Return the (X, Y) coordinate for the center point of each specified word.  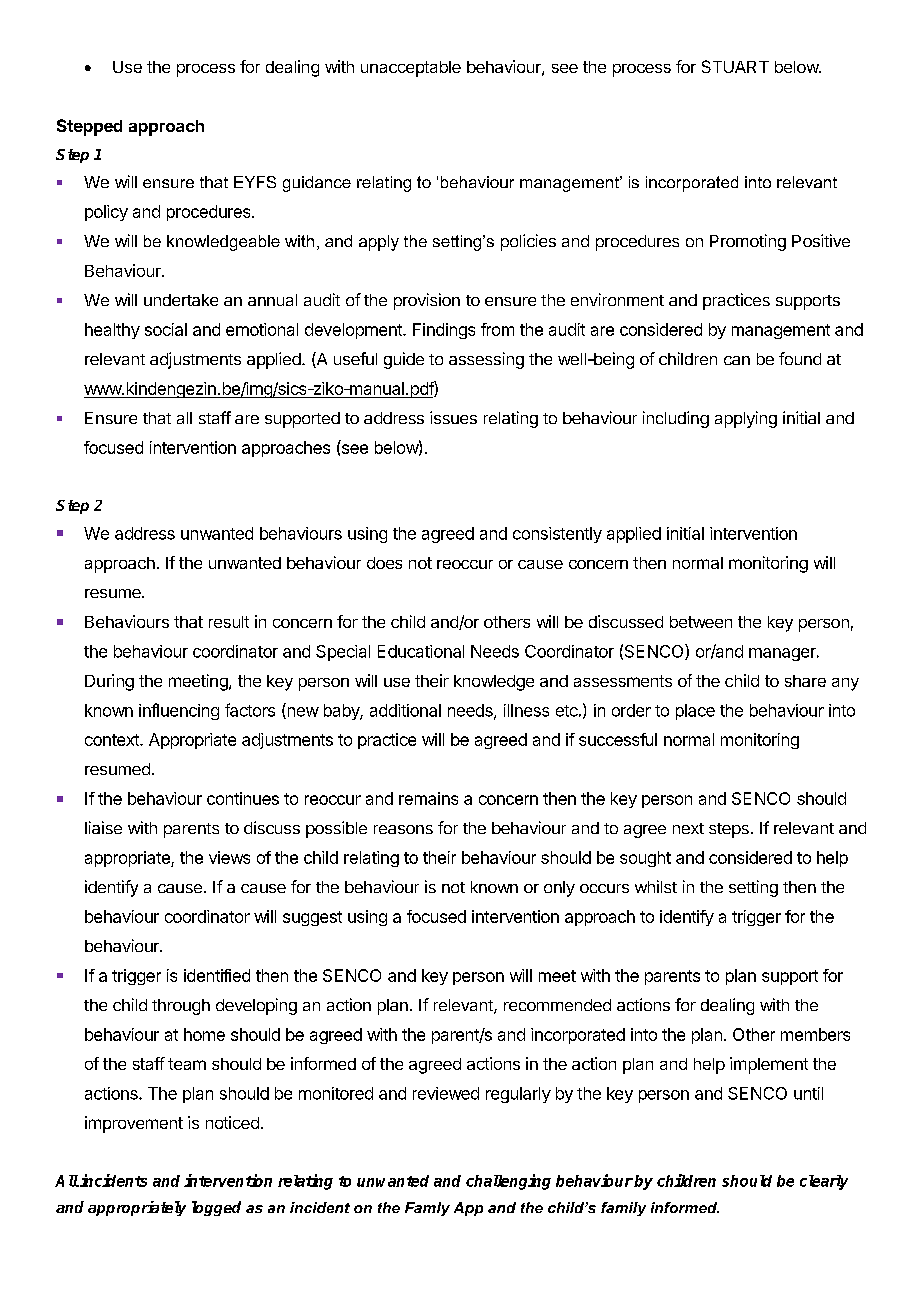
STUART (735, 66)
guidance (317, 184)
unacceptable (411, 69)
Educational (421, 651)
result (229, 622)
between (701, 622)
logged (216, 1208)
